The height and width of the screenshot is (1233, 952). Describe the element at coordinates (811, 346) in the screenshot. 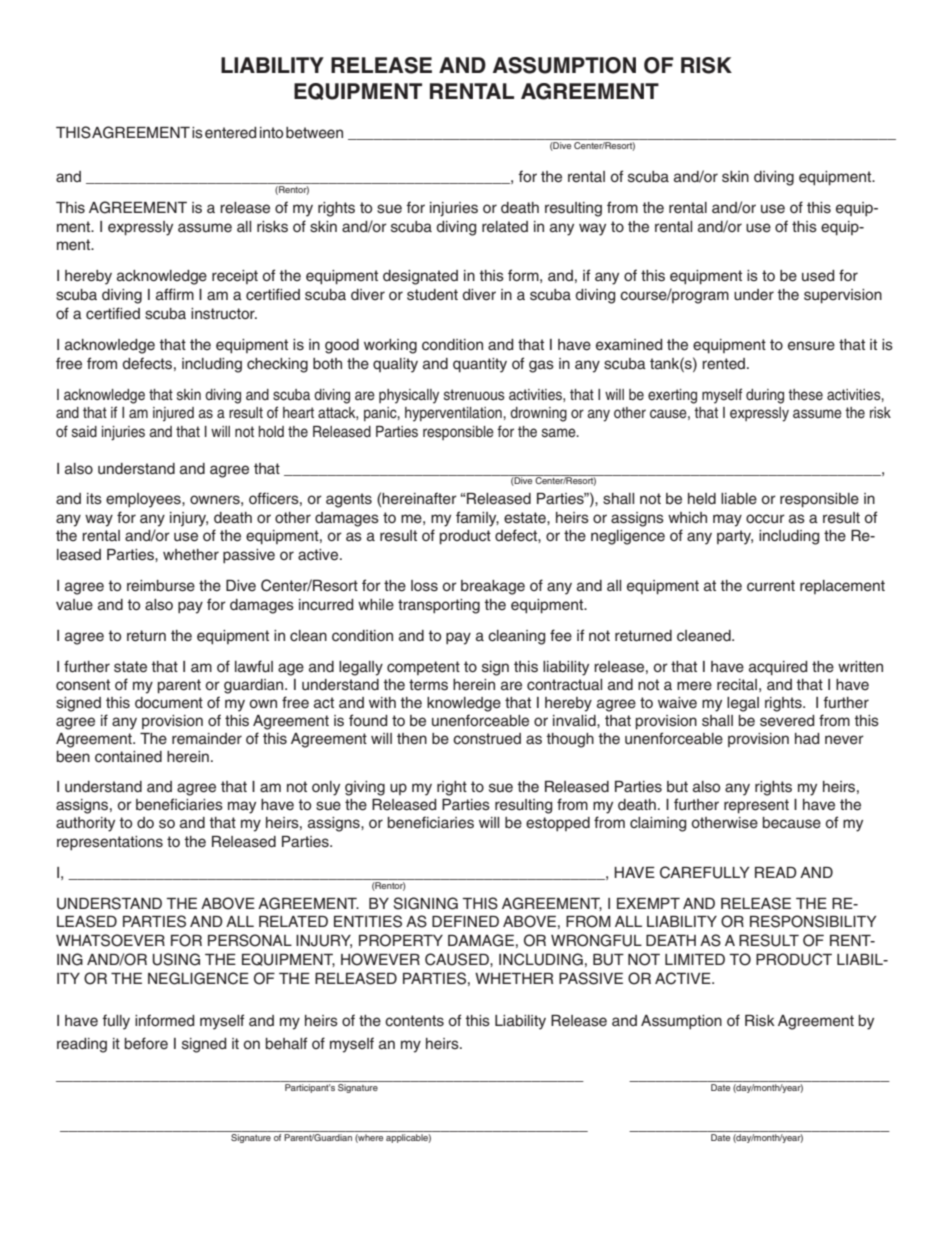

I see `ensure` at that location.
